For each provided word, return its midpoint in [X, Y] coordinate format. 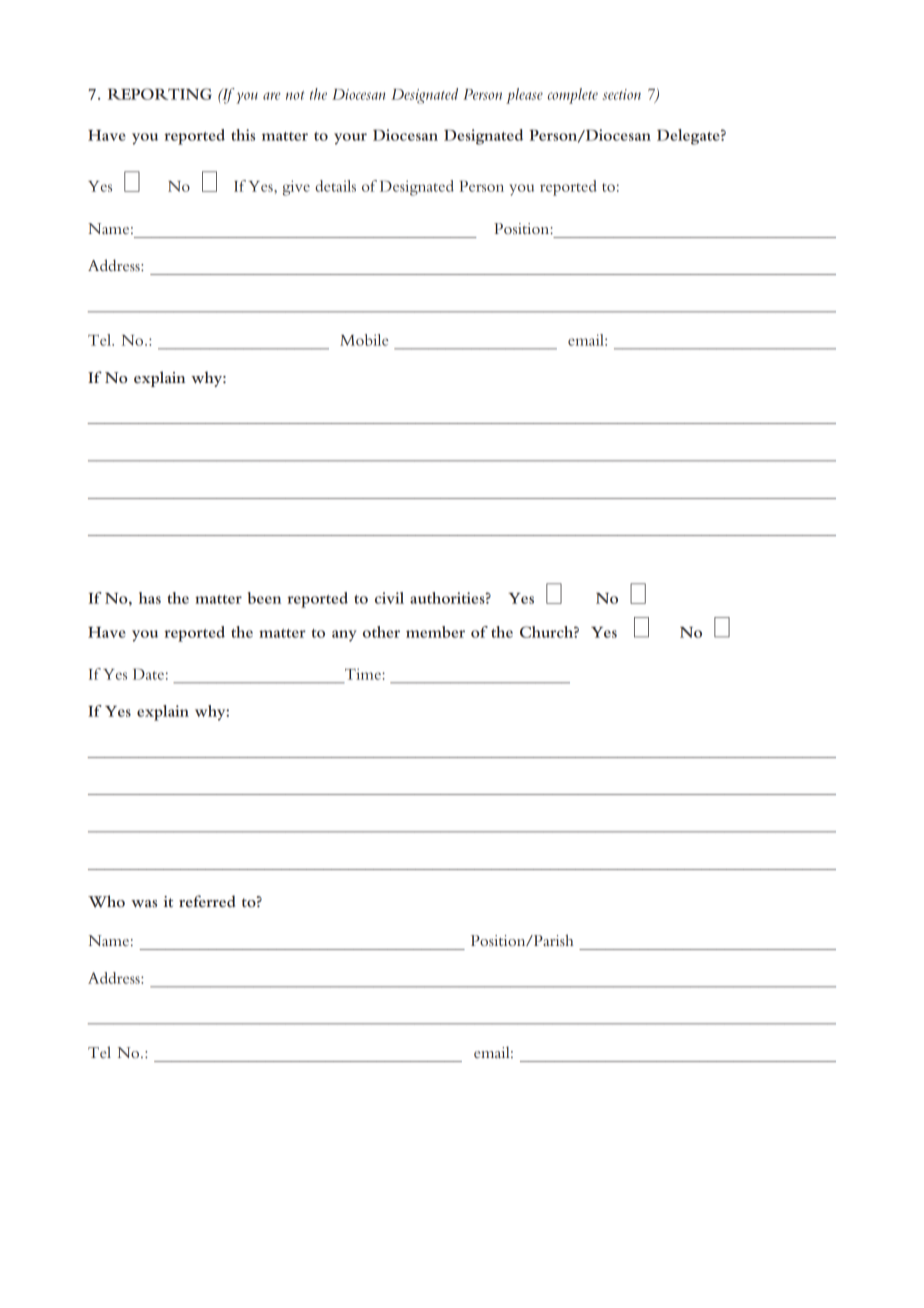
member [435, 632]
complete [573, 96]
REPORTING [160, 94]
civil [389, 598]
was [144, 903]
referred [207, 901]
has [150, 598]
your [350, 139]
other [381, 632]
